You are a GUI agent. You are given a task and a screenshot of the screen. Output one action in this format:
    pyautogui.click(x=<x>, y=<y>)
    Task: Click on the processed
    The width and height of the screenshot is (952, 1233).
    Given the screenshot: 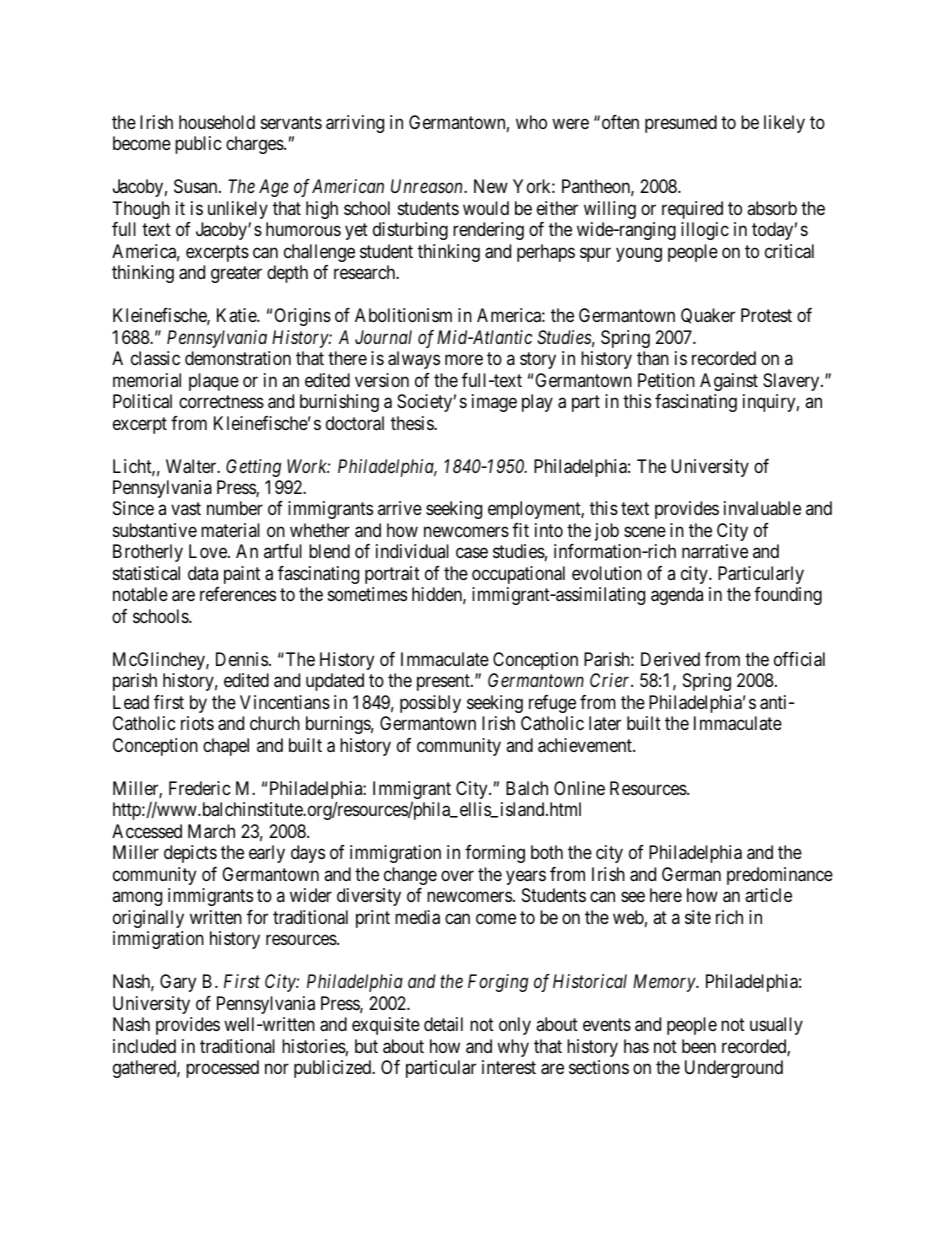 What is the action you would take?
    pyautogui.click(x=222, y=1069)
